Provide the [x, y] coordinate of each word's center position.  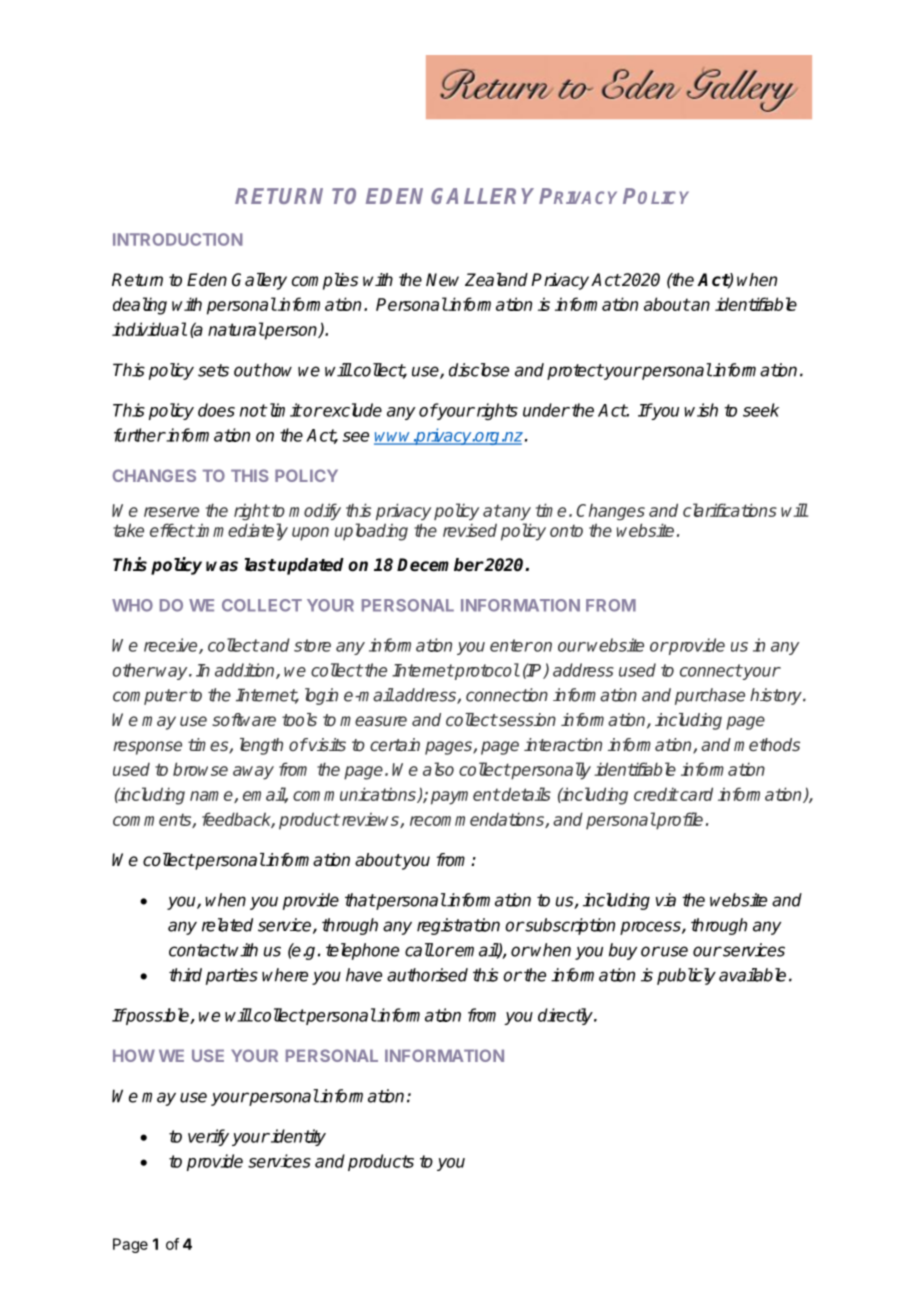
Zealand [496, 280]
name [212, 797]
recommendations [478, 820]
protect [575, 372]
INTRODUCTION [178, 239]
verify [208, 1137]
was [222, 566]
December [440, 565]
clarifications [730, 510]
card [695, 794]
